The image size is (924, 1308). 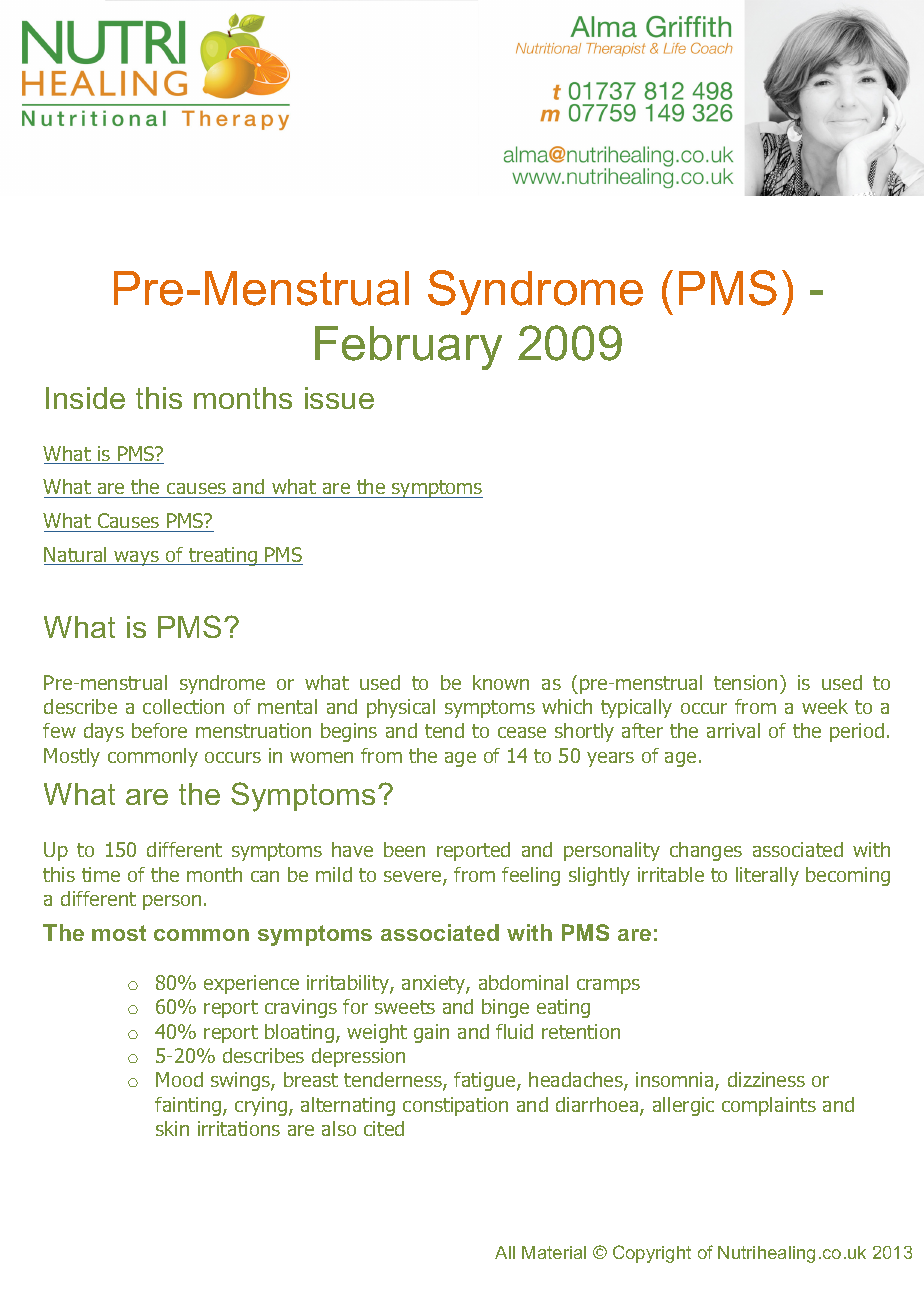 What do you see at coordinates (745, 682) in the screenshot?
I see `tension` at bounding box center [745, 682].
